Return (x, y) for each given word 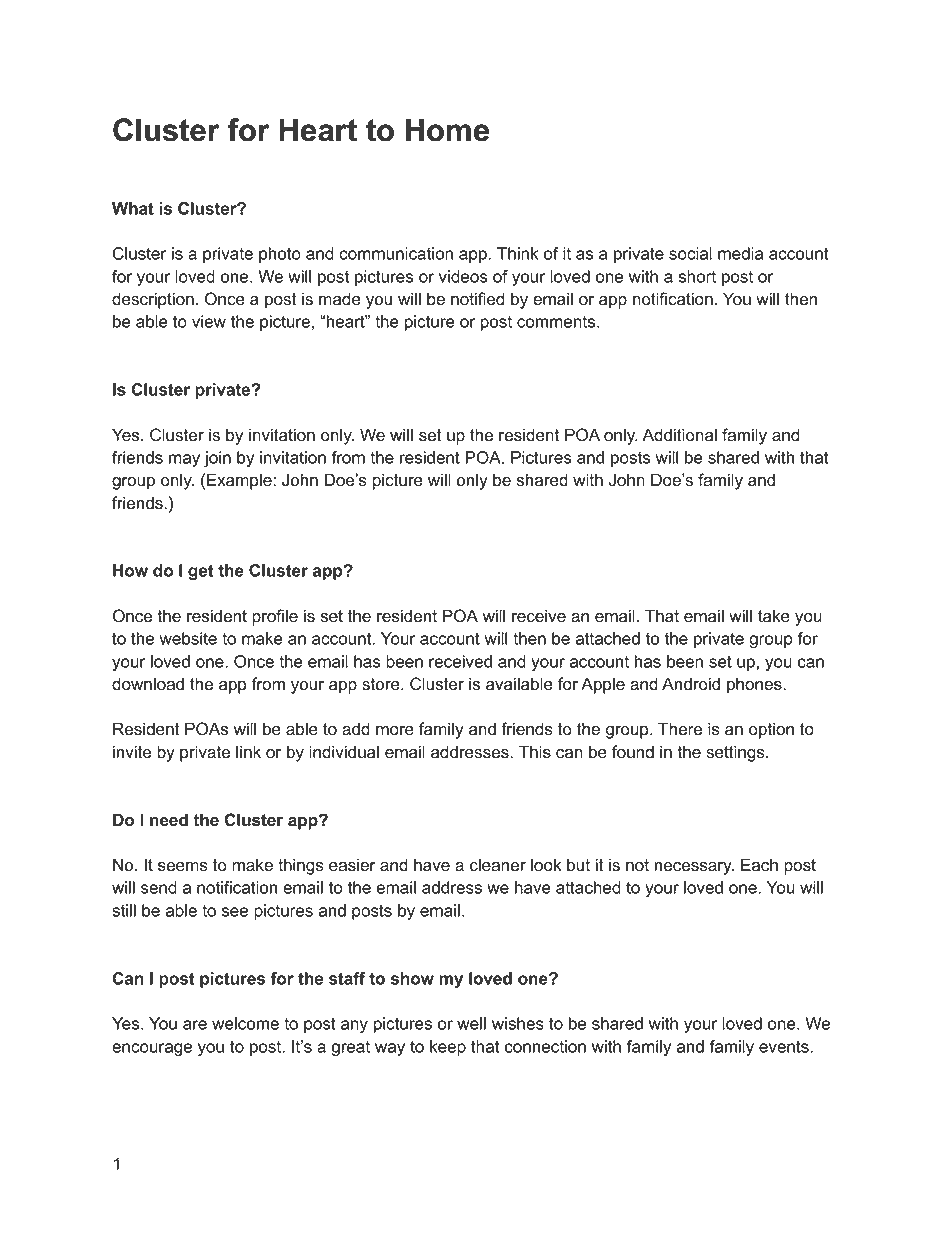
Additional (679, 435)
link (248, 751)
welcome (245, 1023)
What (133, 208)
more (395, 731)
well (471, 1023)
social (690, 253)
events (785, 1046)
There (680, 729)
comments (557, 322)
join (217, 459)
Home (447, 130)
